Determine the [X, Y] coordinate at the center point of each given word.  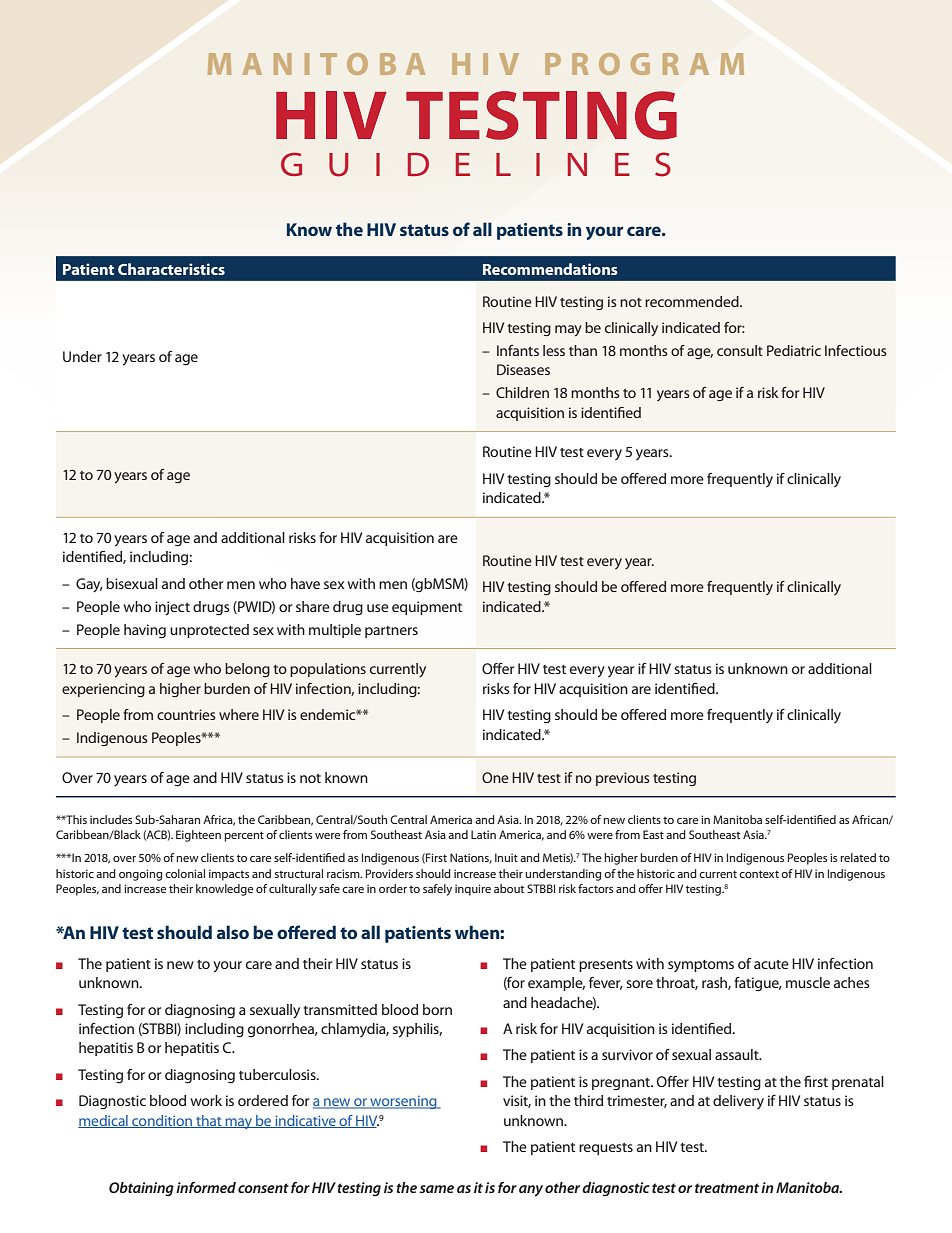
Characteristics [171, 269]
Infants [518, 350]
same [436, 1189]
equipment [427, 608]
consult [740, 350]
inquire [473, 890]
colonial [185, 873]
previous [623, 779]
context [759, 874]
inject [172, 608]
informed [206, 1187]
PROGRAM [644, 64]
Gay [89, 585]
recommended [693, 301]
